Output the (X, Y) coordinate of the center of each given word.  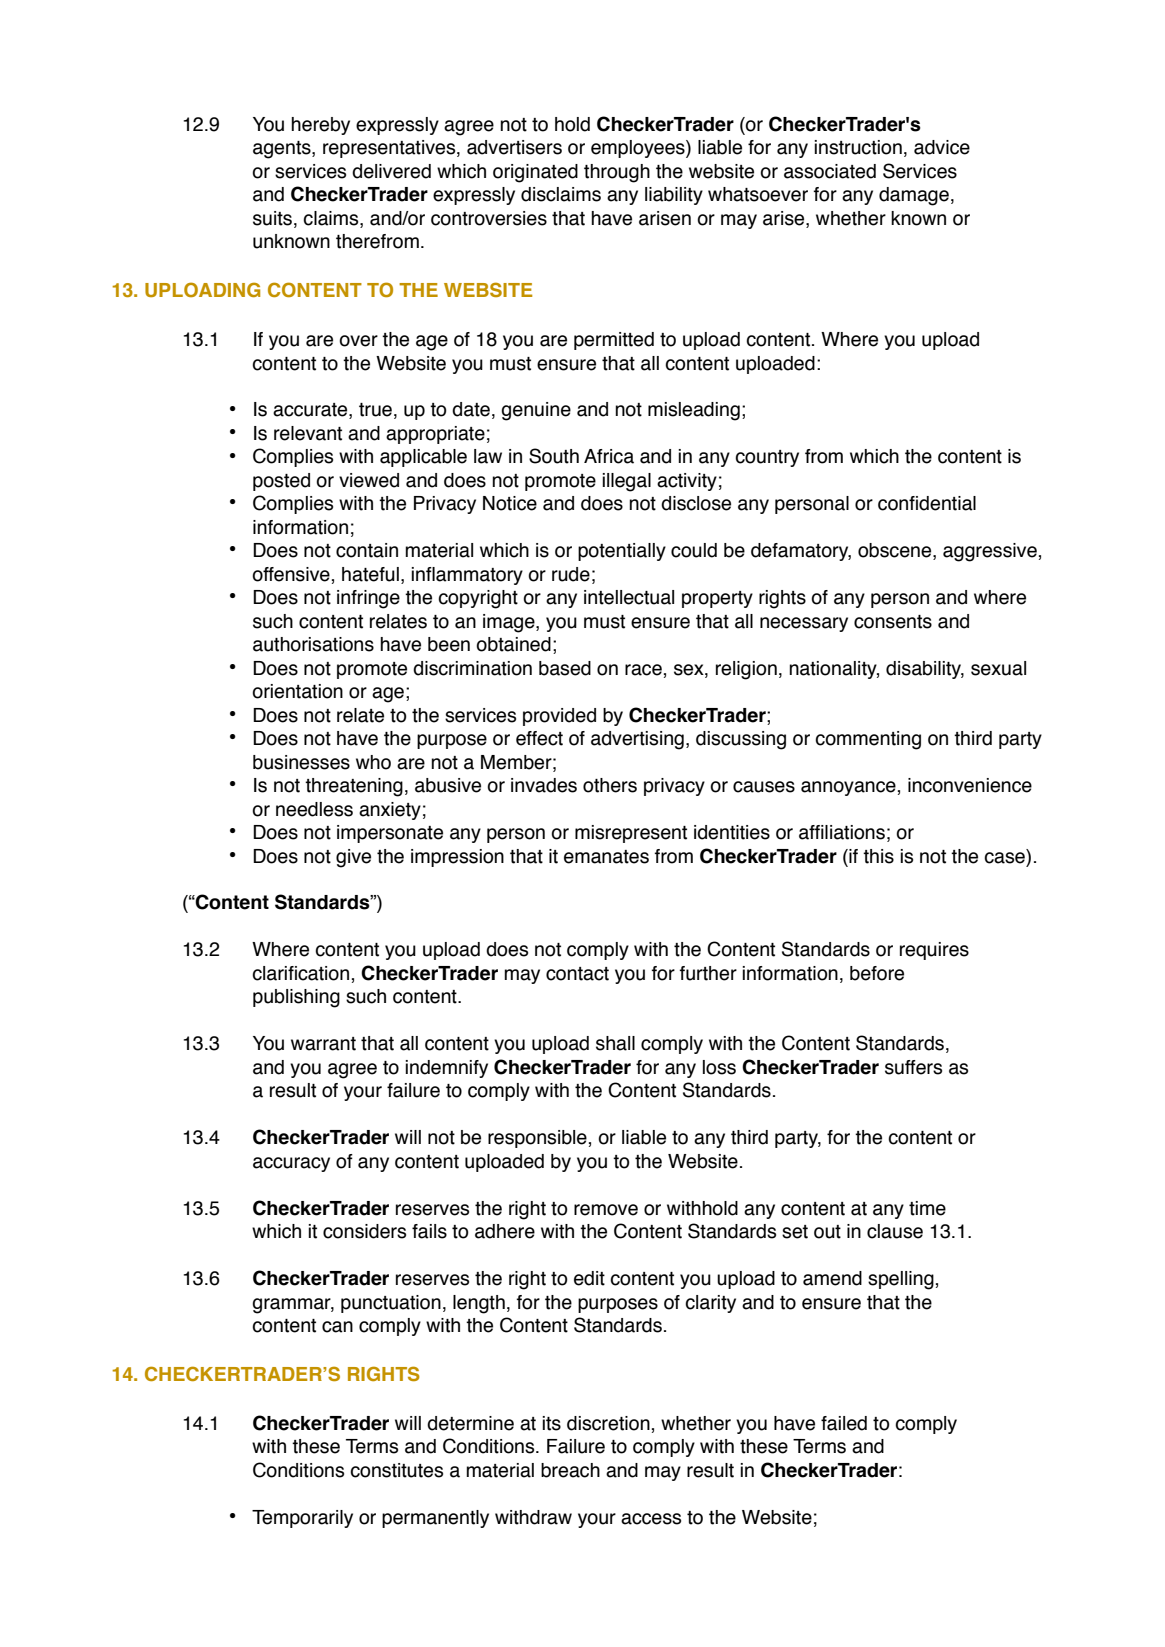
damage (914, 196)
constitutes (396, 1470)
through (617, 173)
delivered (391, 171)
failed (844, 1423)
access (651, 1519)
